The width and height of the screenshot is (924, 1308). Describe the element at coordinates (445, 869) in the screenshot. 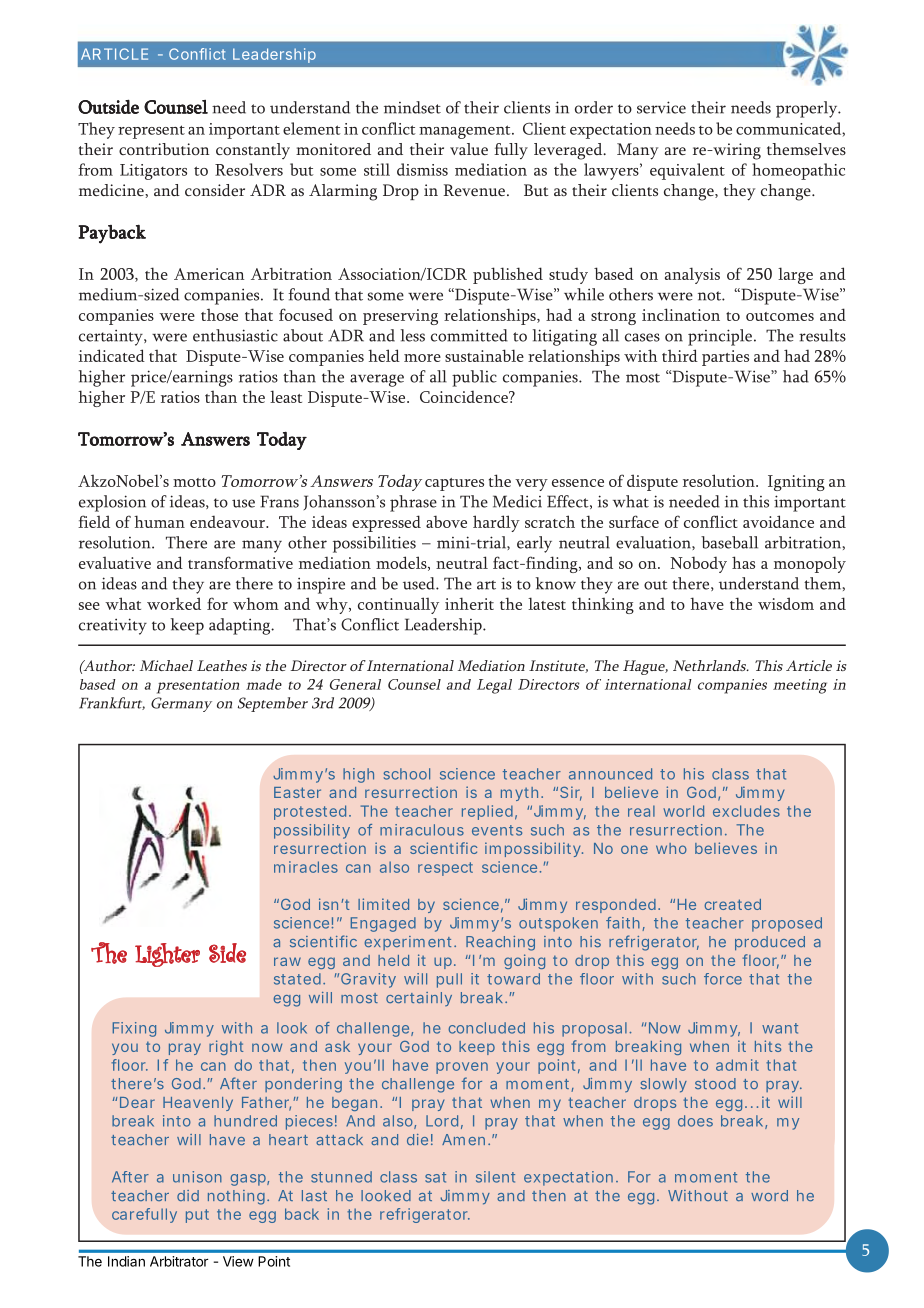

I see `respect` at that location.
